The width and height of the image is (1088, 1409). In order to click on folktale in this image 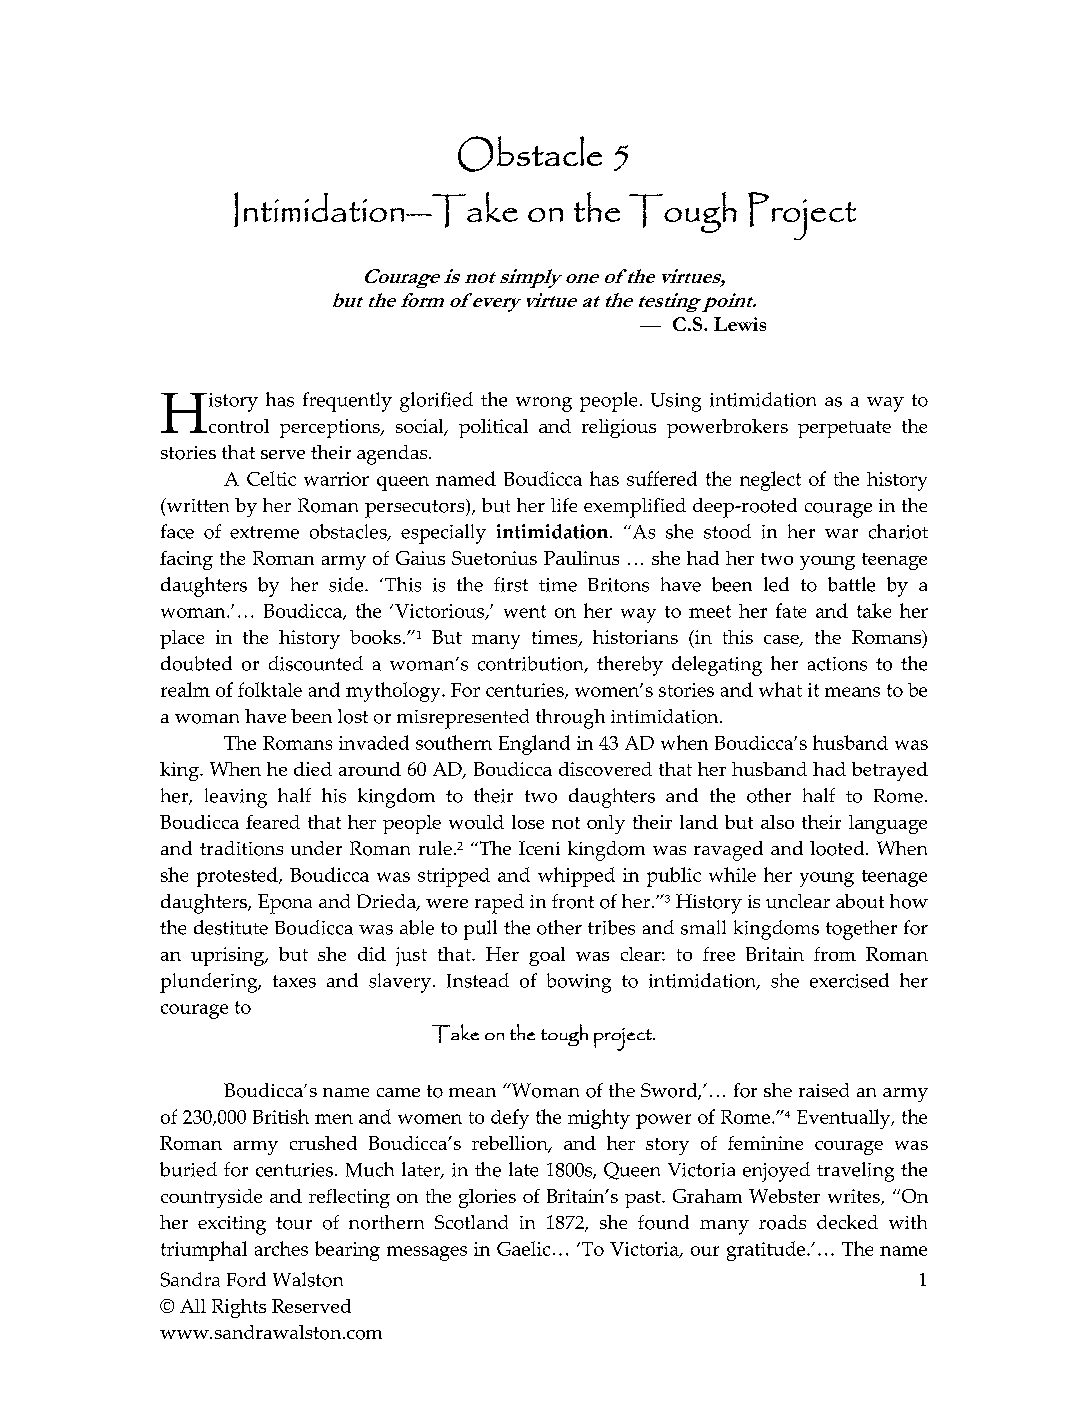, I will do `click(270, 689)`.
